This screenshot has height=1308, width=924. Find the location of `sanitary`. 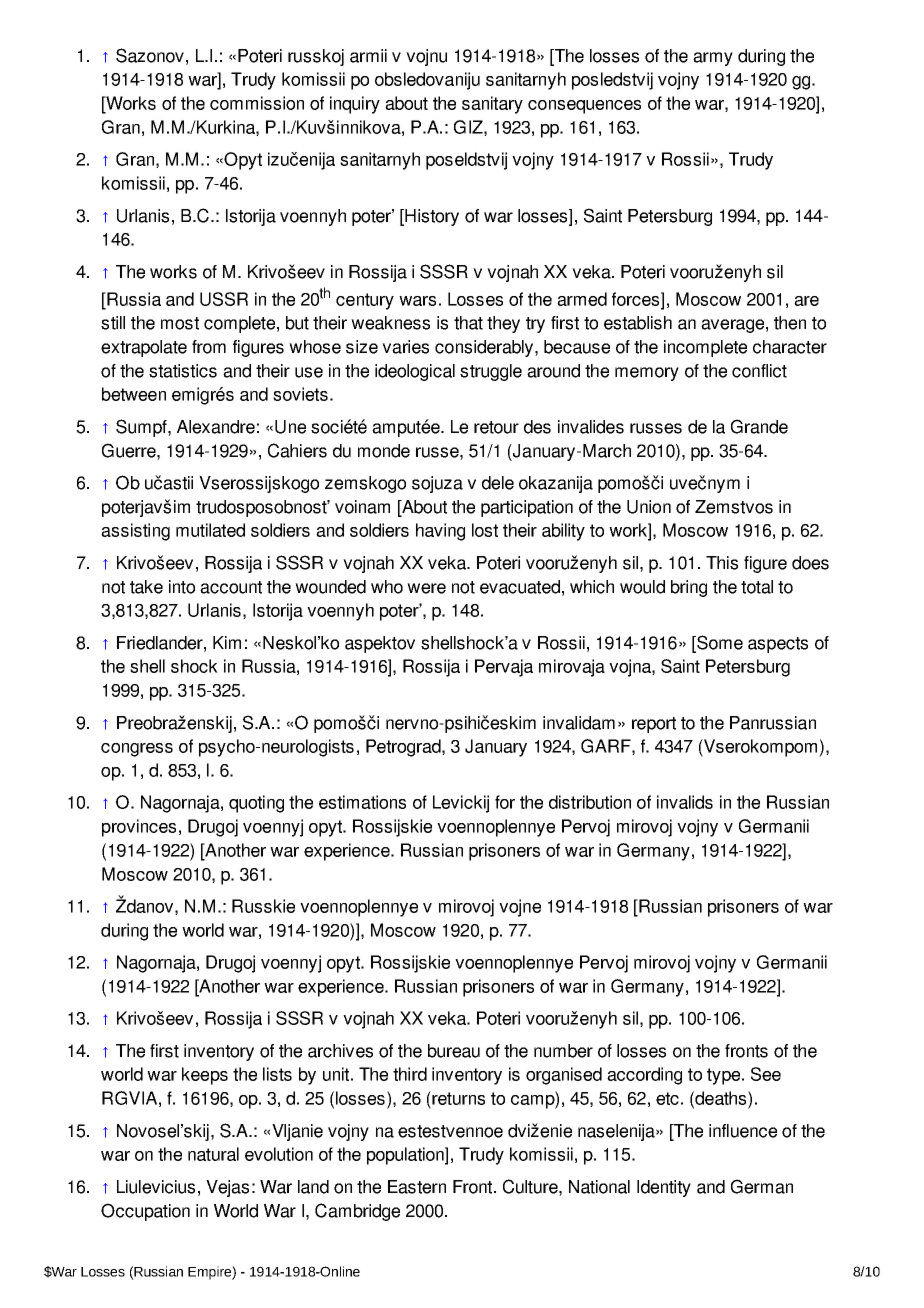

sanitary is located at coordinates (492, 105).
